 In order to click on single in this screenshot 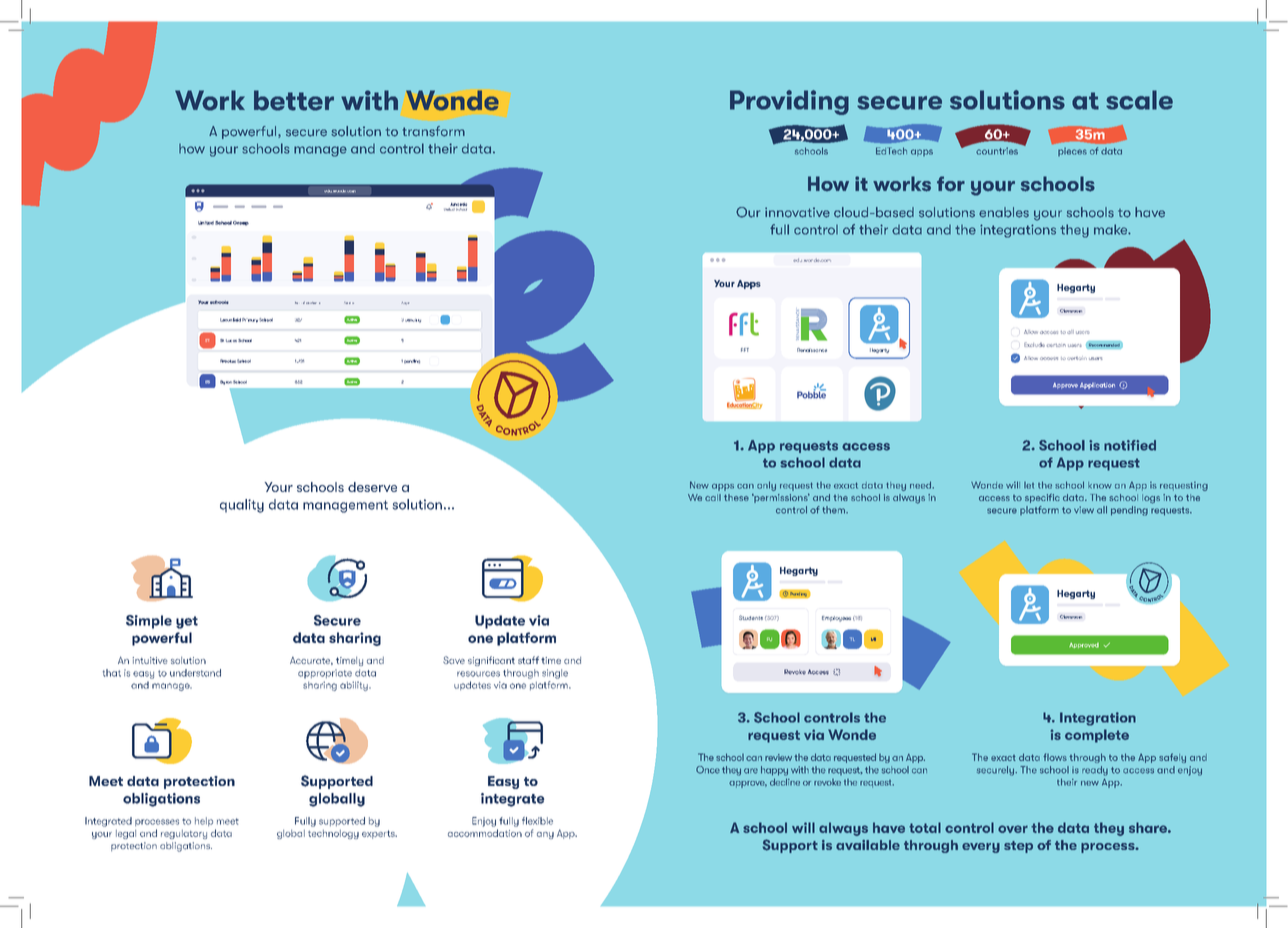, I will do `click(555, 674)`.
